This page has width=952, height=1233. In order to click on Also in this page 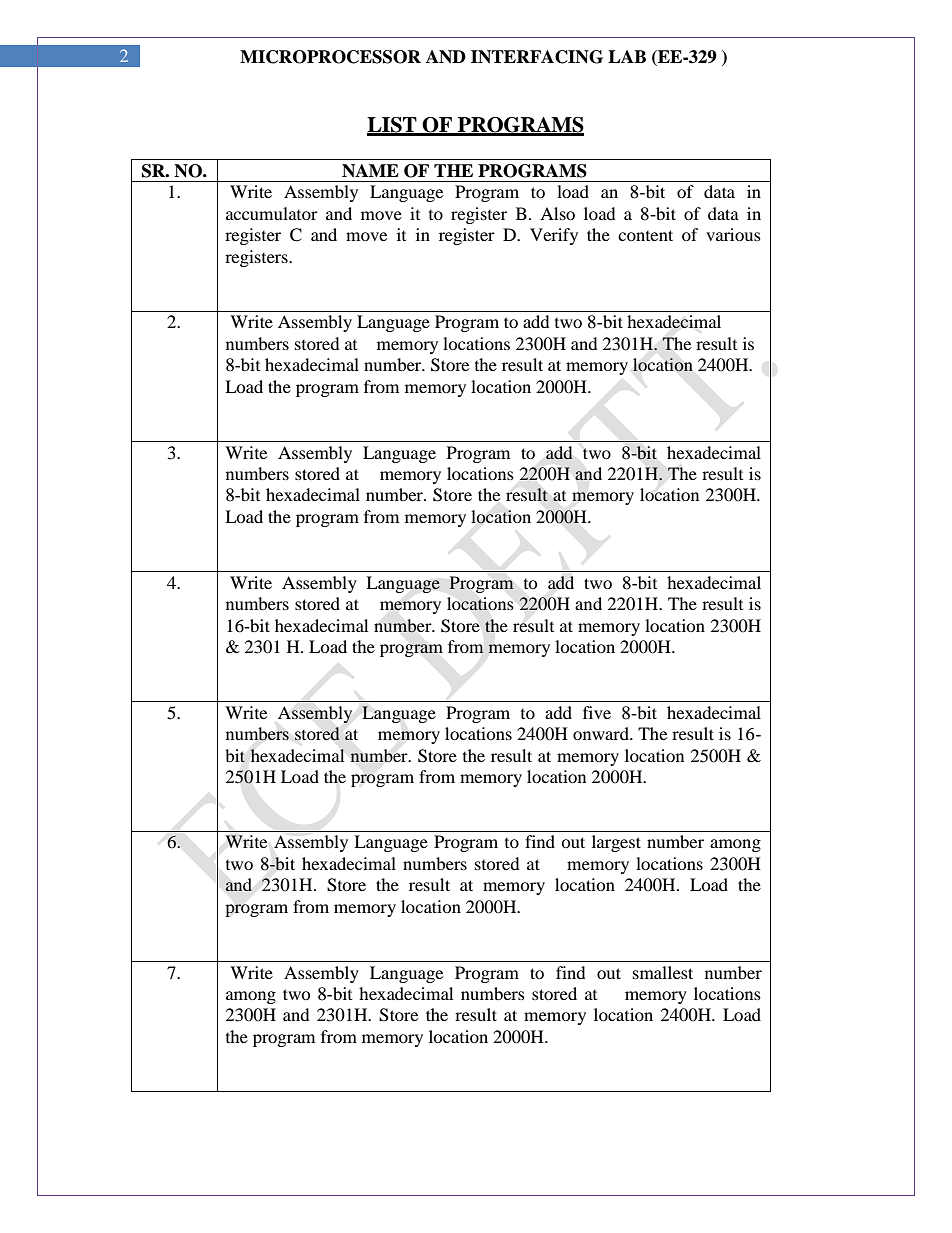, I will do `click(557, 213)`.
